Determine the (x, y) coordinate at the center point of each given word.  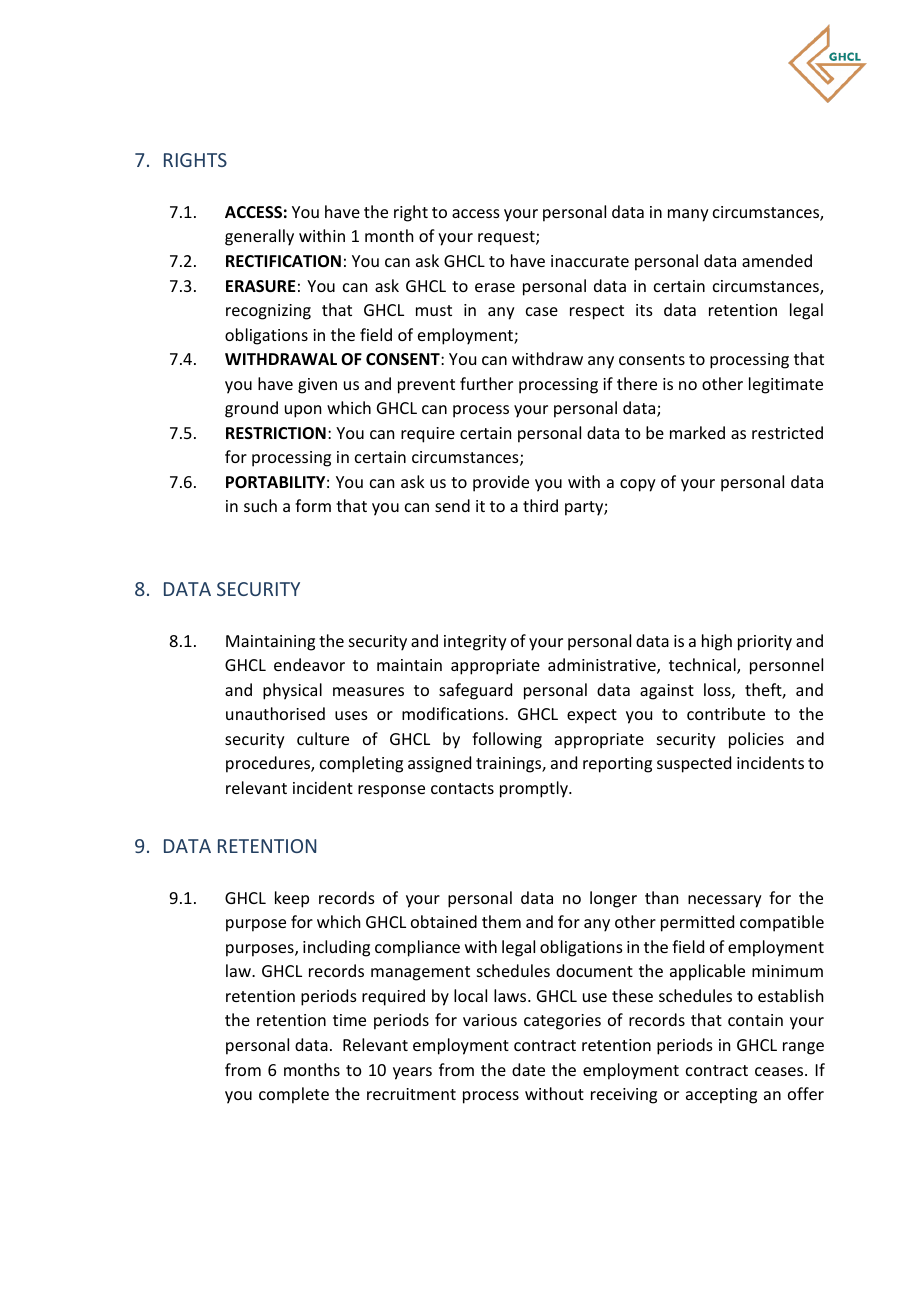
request (507, 238)
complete (294, 1095)
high (717, 642)
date (528, 1069)
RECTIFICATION (283, 261)
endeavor (309, 664)
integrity (475, 643)
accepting (721, 1096)
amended (777, 260)
